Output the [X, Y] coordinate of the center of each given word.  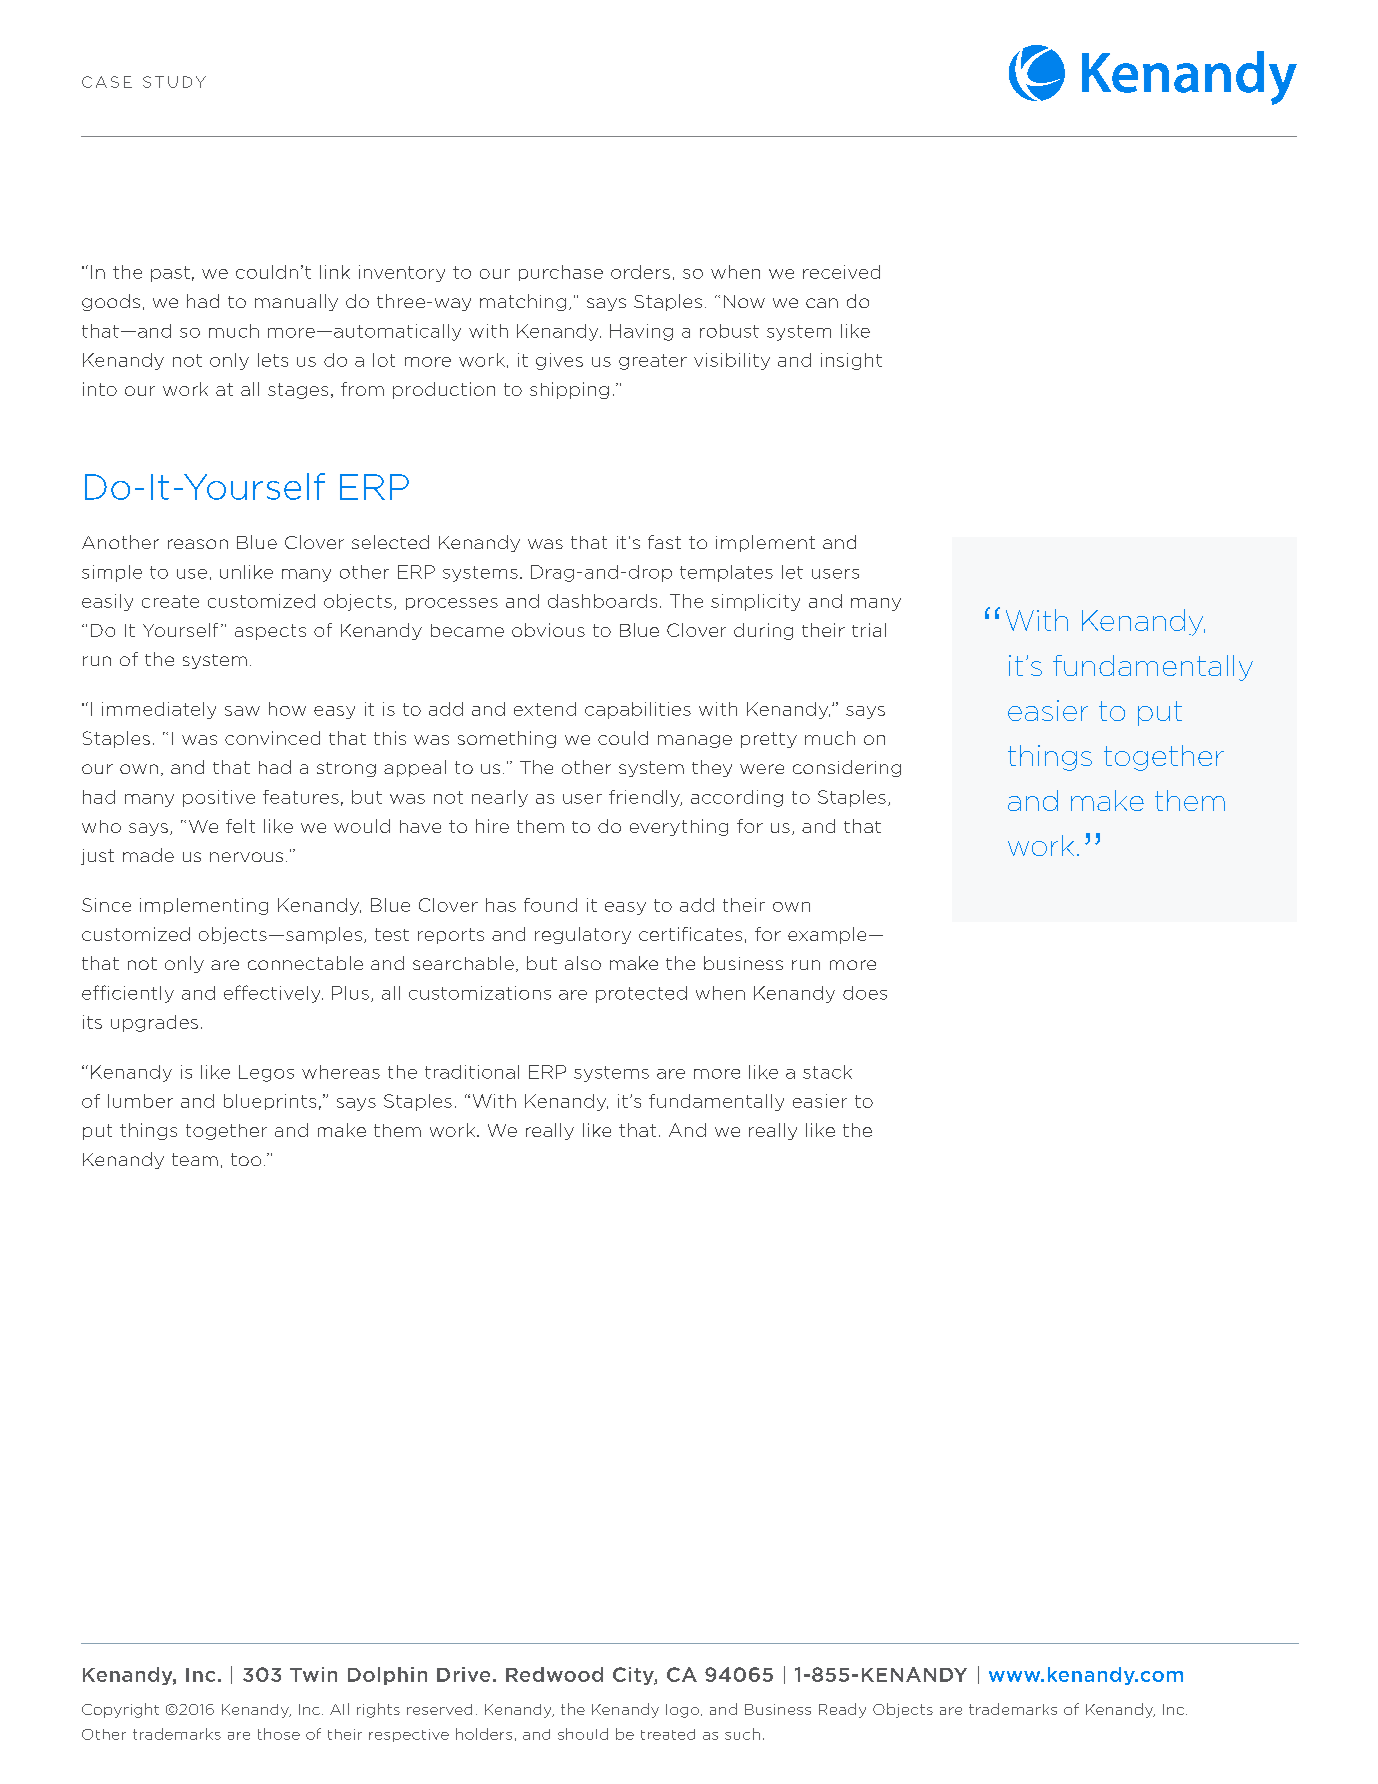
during [763, 631]
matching [523, 302]
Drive [463, 1674]
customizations [480, 993]
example [827, 935]
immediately [159, 710]
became [467, 630]
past [170, 274]
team [195, 1159]
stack [827, 1072]
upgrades [154, 1023]
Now [744, 301]
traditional [472, 1072]
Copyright [120, 1710]
